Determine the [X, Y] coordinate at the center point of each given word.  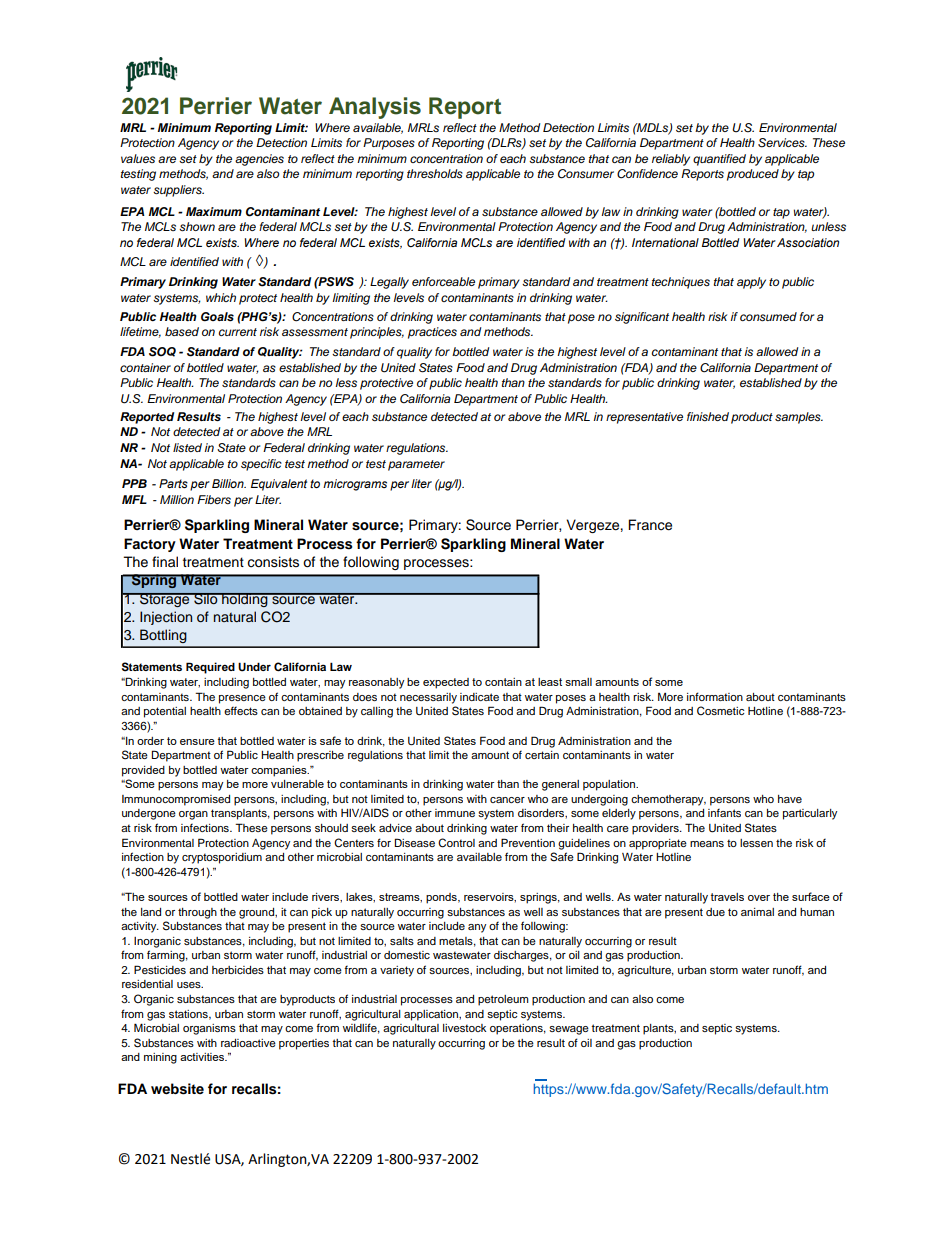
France [650, 525]
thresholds [435, 173]
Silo [206, 598]
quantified [719, 160]
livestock [464, 1028]
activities [203, 1057]
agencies [259, 160]
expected [446, 683]
